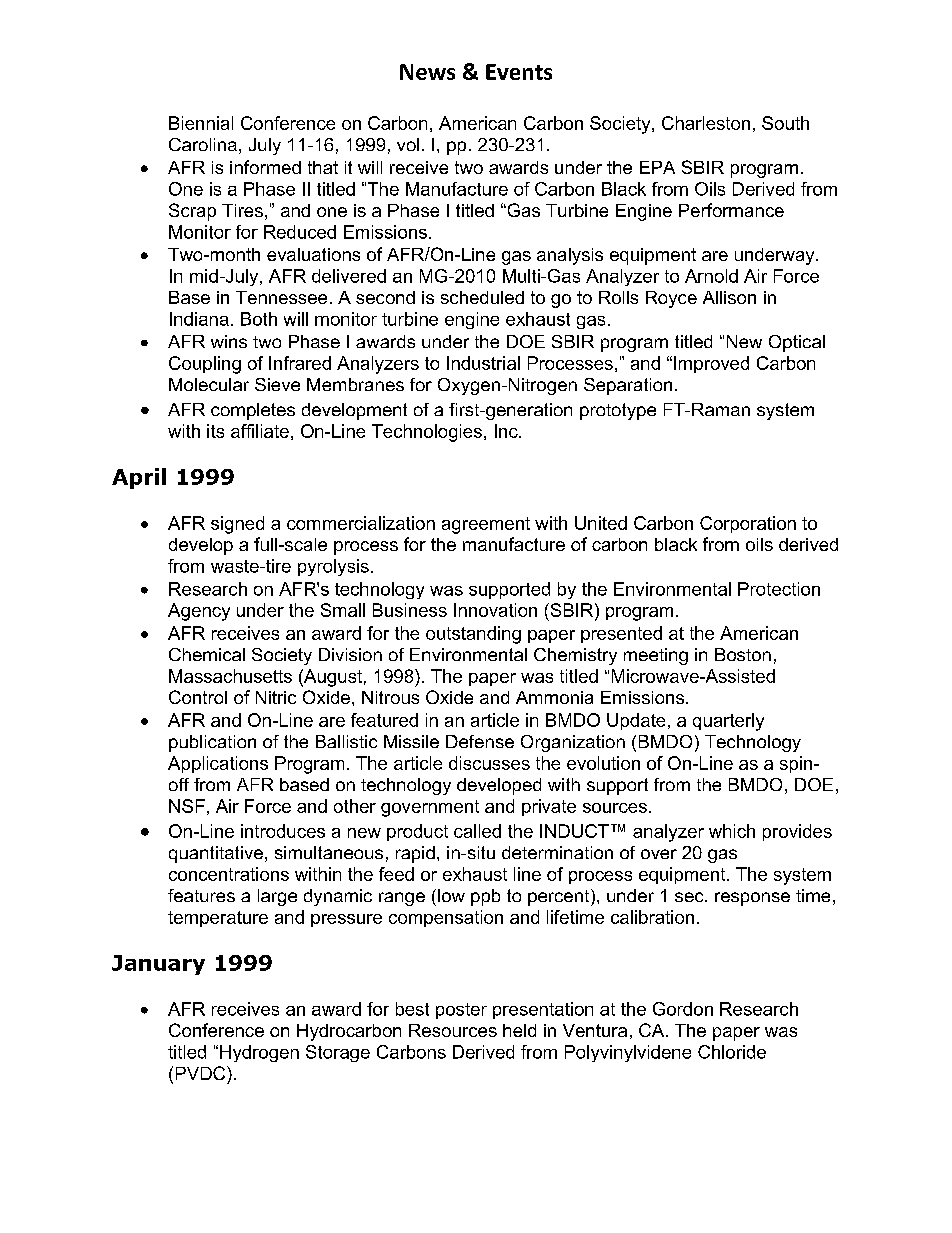 The width and height of the screenshot is (952, 1233). Describe the element at coordinates (473, 635) in the screenshot. I see `outstanding` at that location.
